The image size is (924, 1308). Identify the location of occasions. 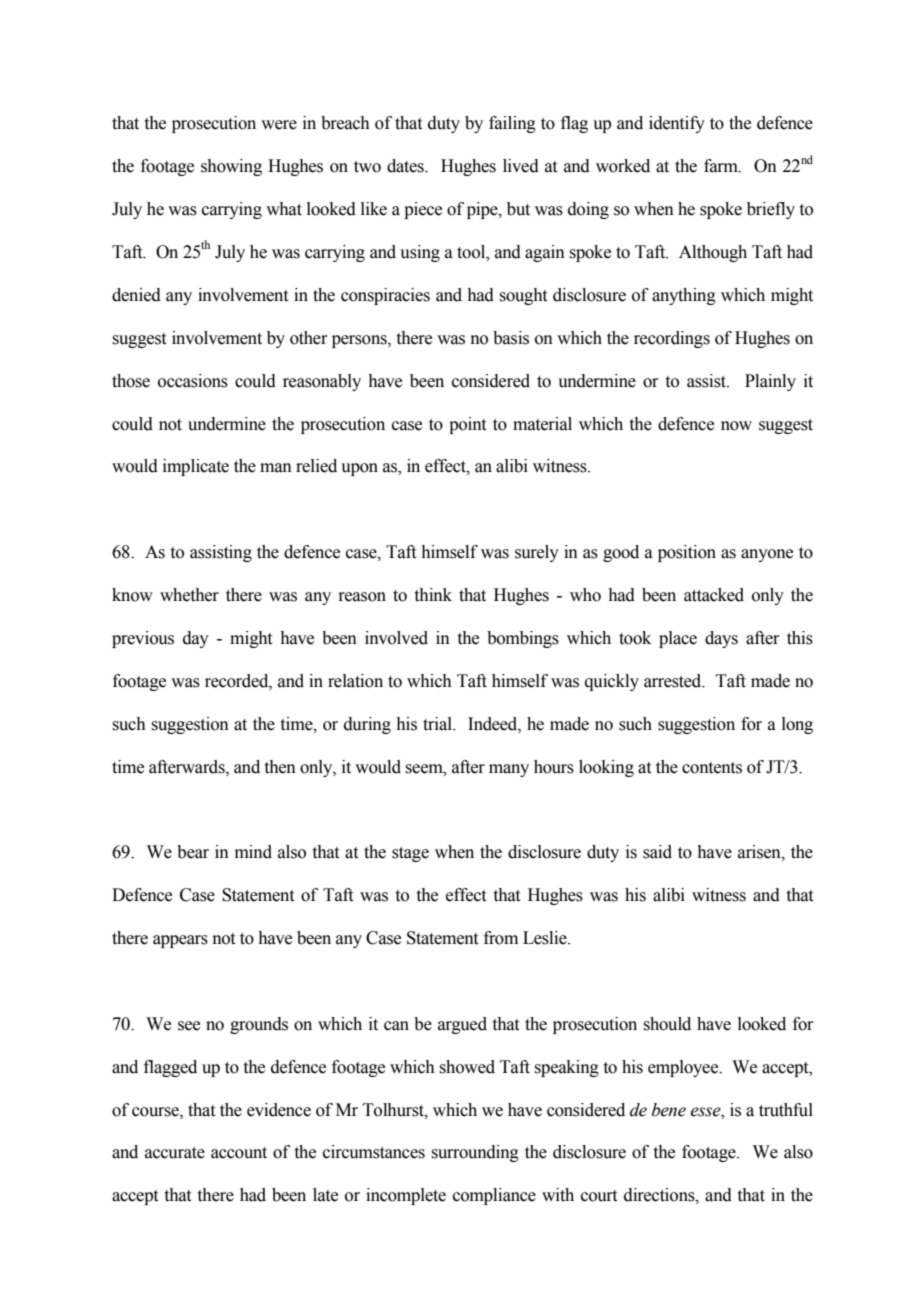
(193, 381).
